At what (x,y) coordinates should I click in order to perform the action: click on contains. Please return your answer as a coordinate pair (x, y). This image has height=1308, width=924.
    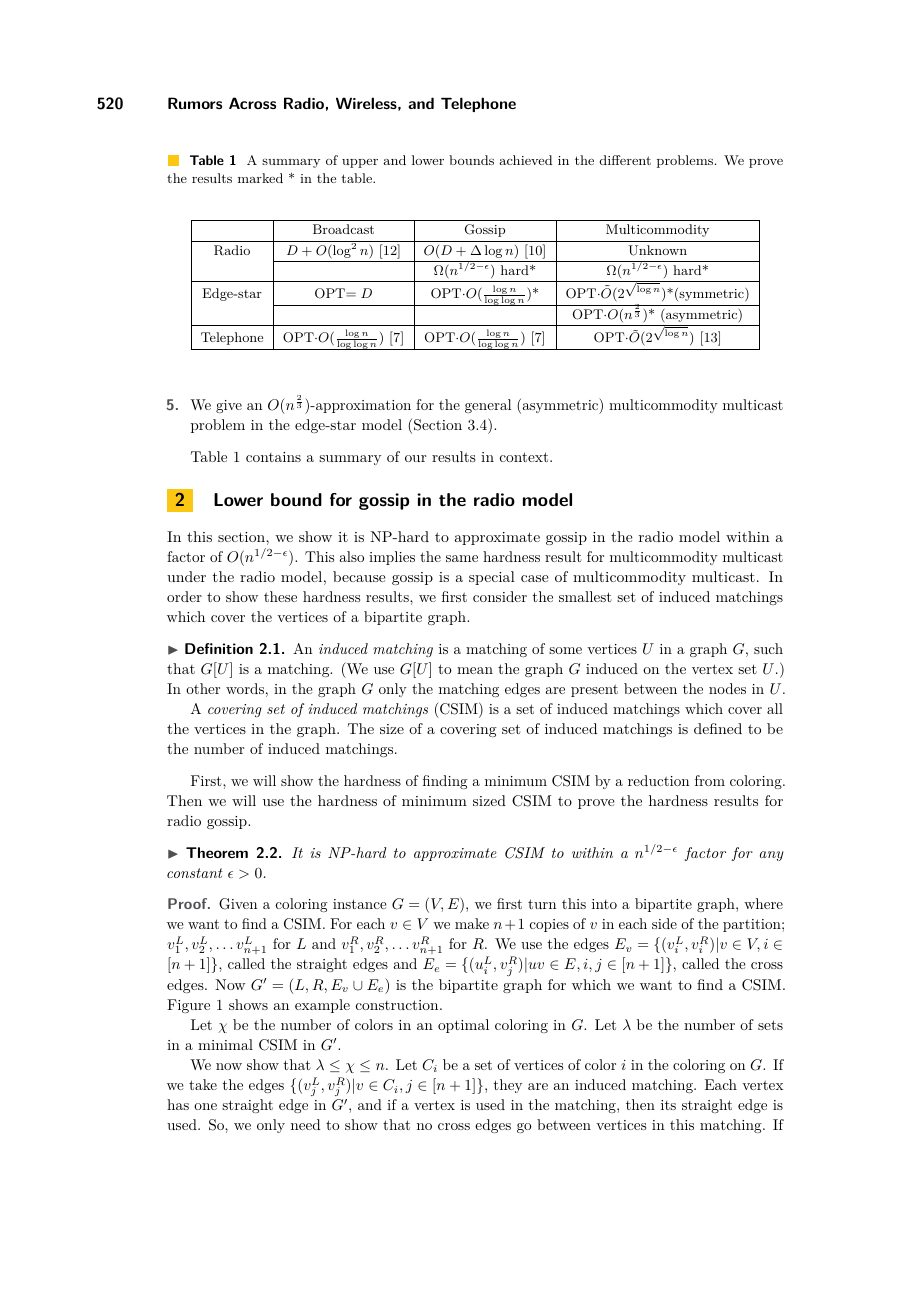
    Looking at the image, I should click on (273, 457).
